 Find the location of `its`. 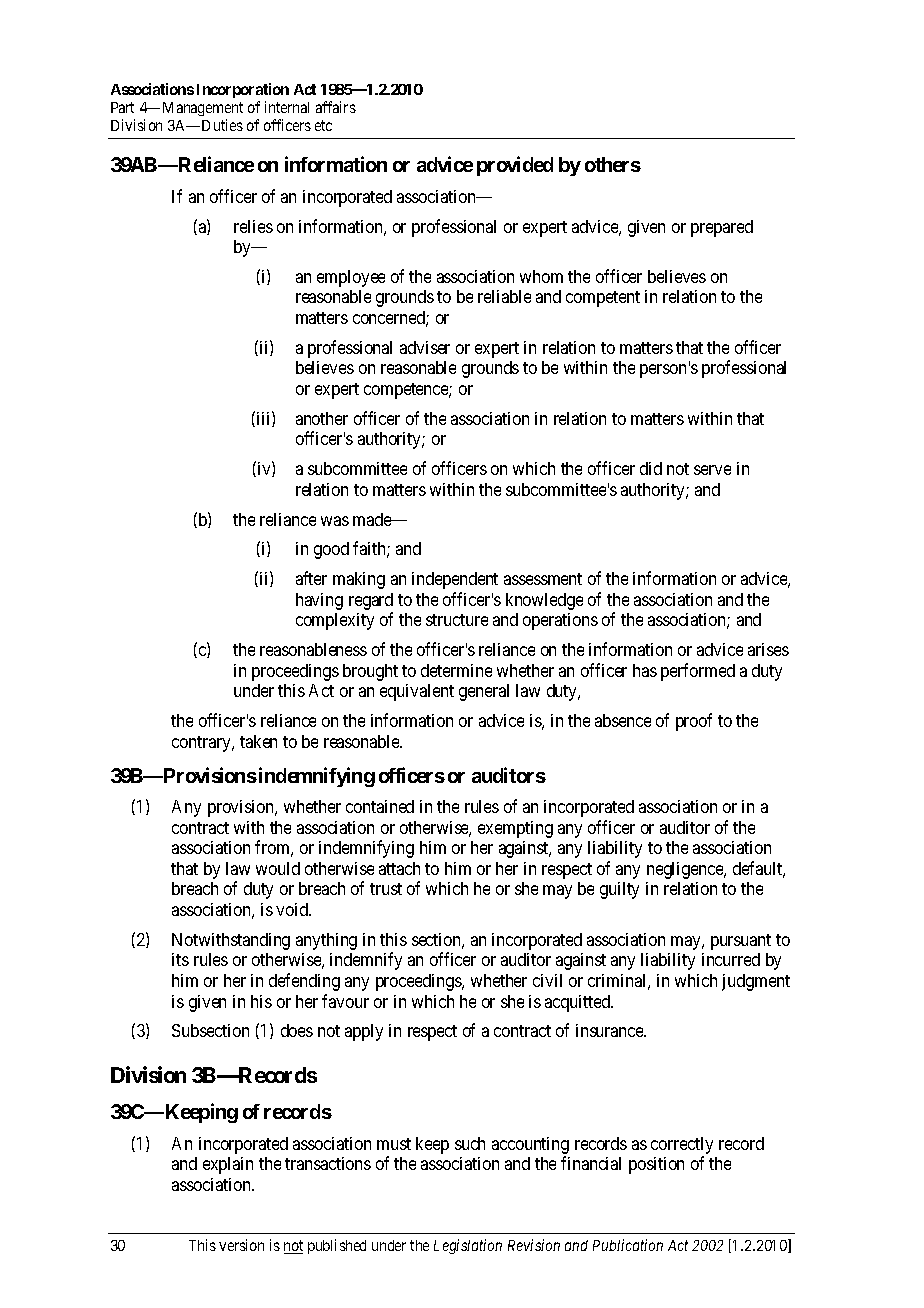

its is located at coordinates (180, 959).
